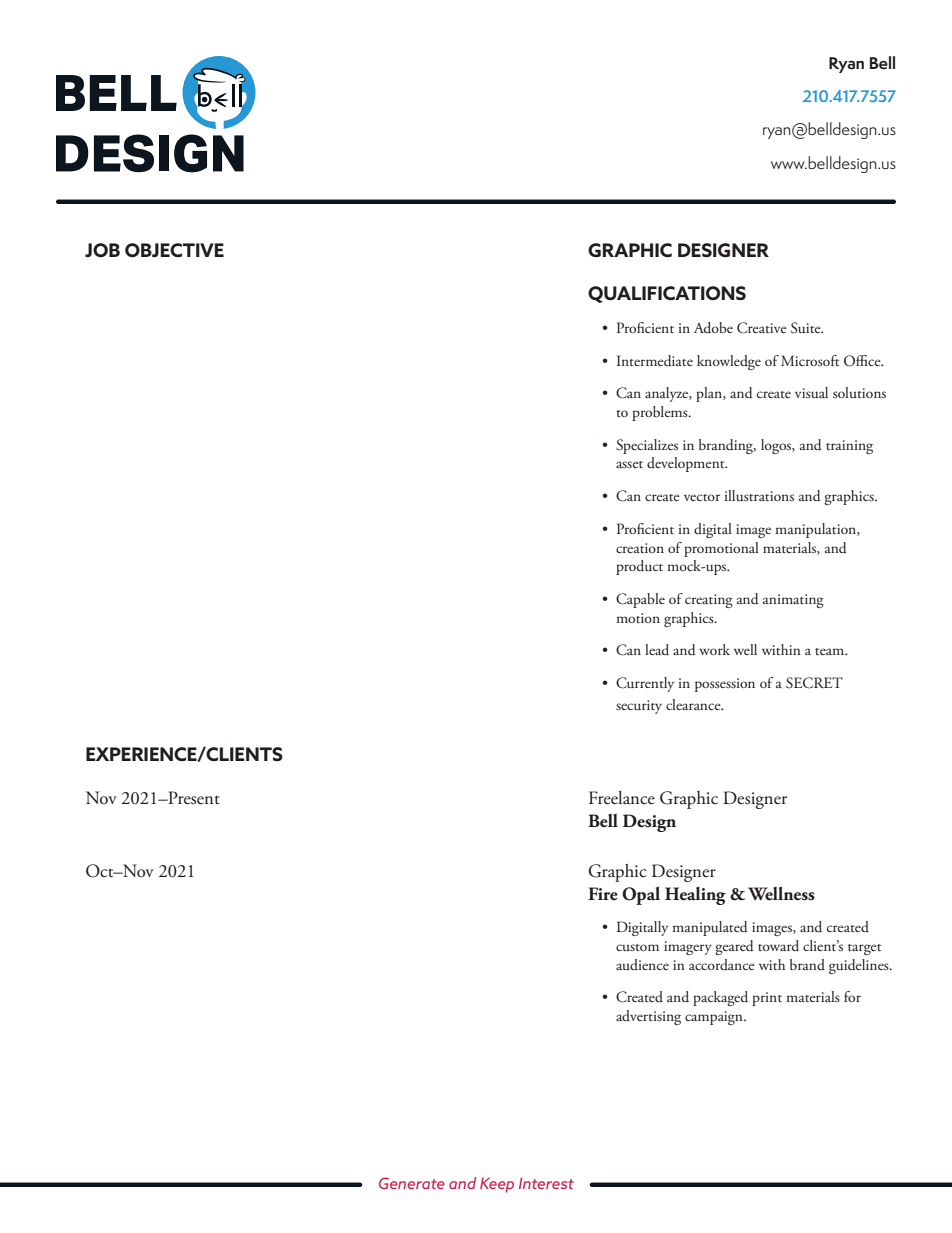  I want to click on Creative, so click(762, 328).
